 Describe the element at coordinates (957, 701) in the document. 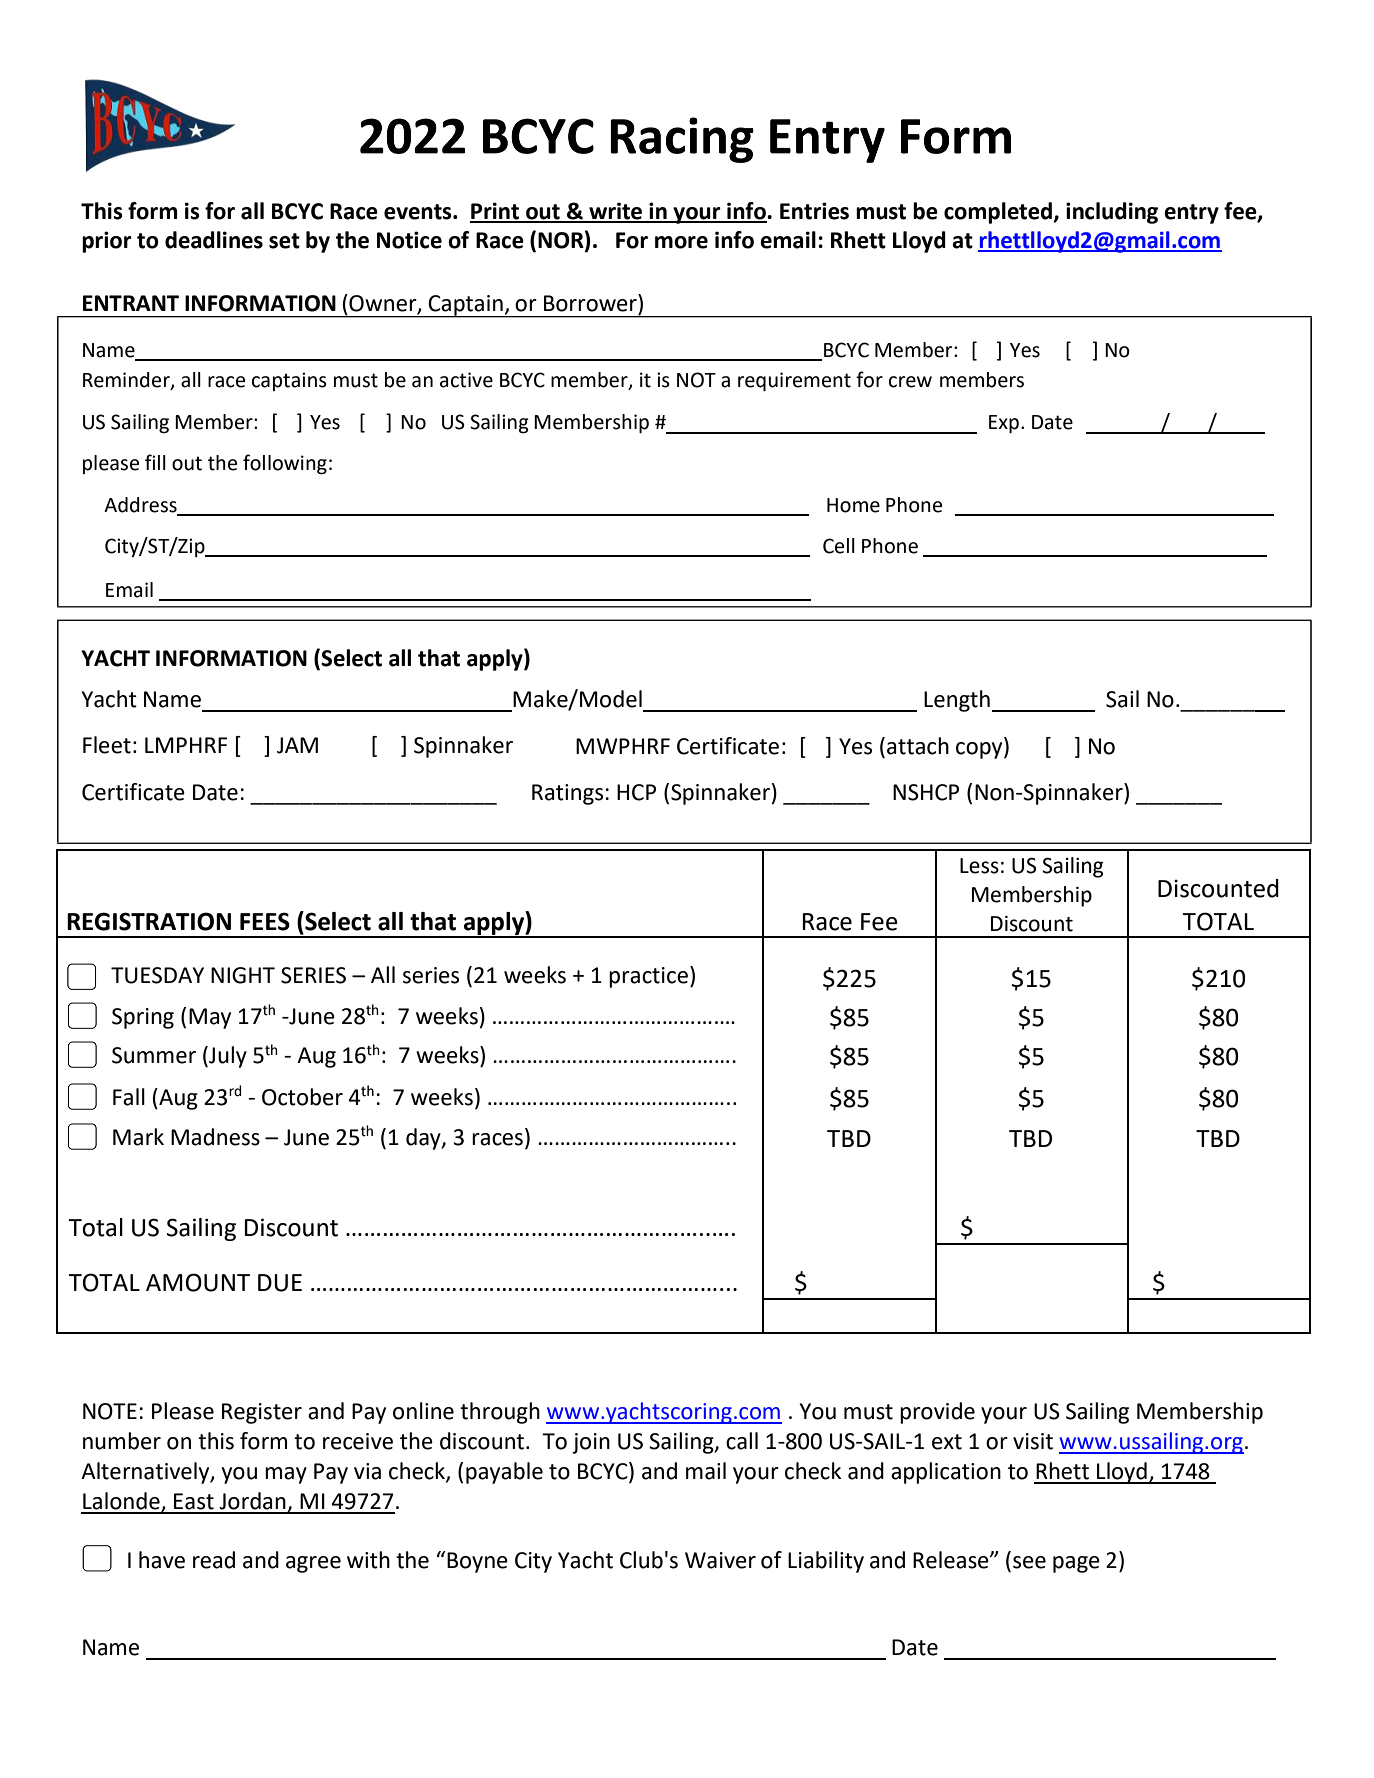

I see `Length` at that location.
